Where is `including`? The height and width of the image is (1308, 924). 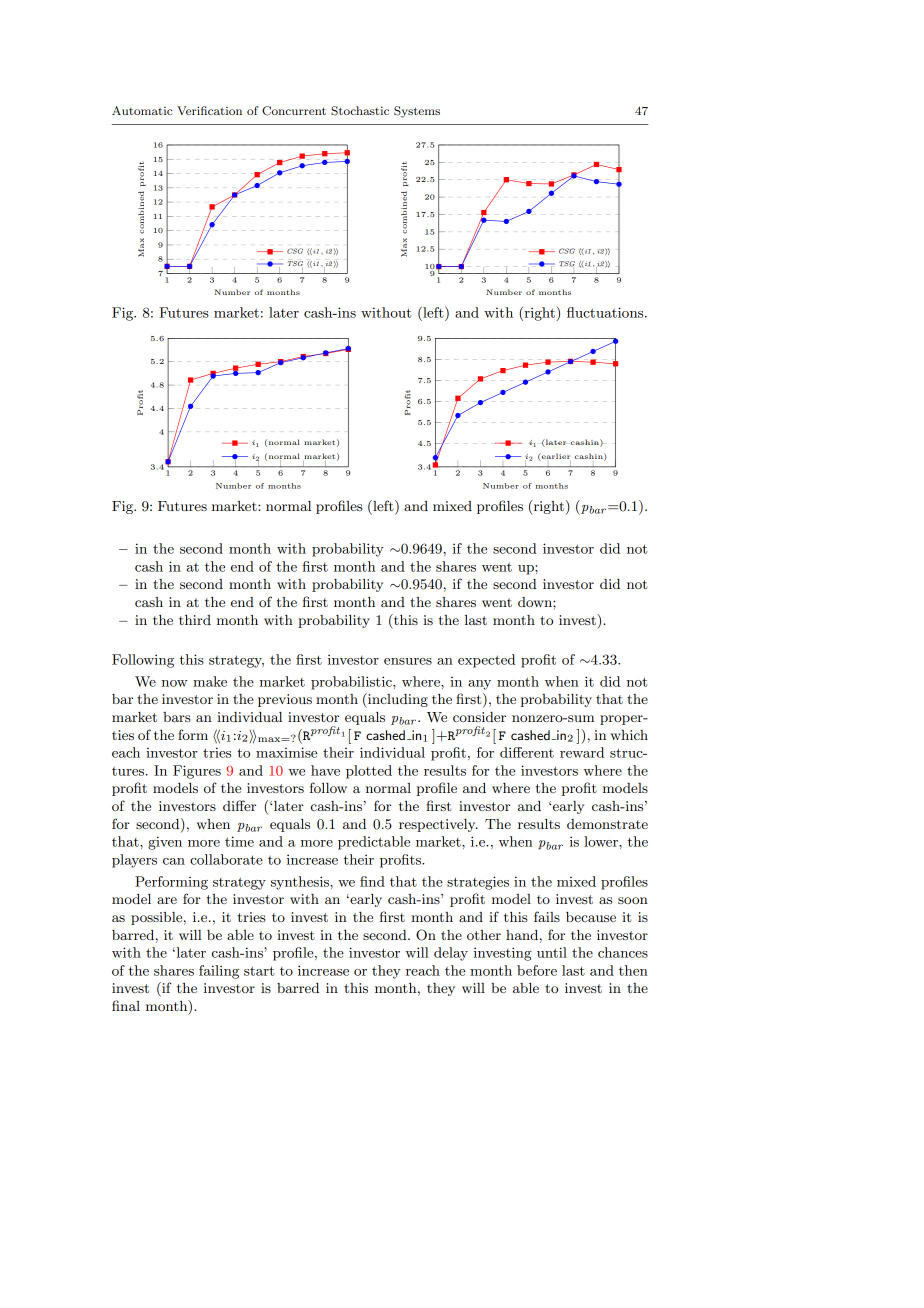 including is located at coordinates (397, 700).
